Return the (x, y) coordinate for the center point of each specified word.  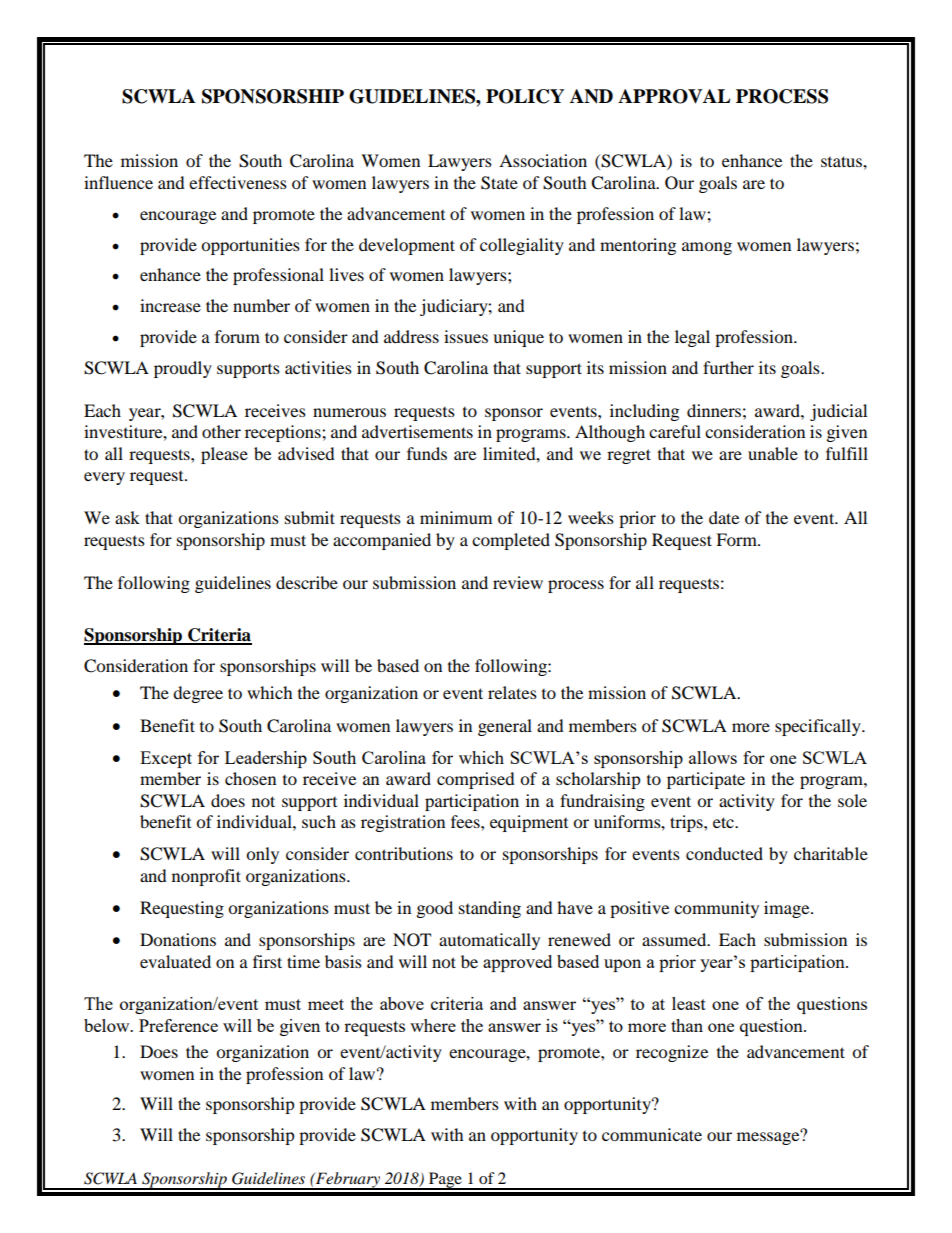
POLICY (525, 96)
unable (773, 453)
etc (724, 822)
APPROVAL (674, 96)
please (224, 455)
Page (445, 1181)
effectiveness (238, 182)
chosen (250, 778)
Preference (178, 1025)
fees (466, 821)
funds (427, 453)
